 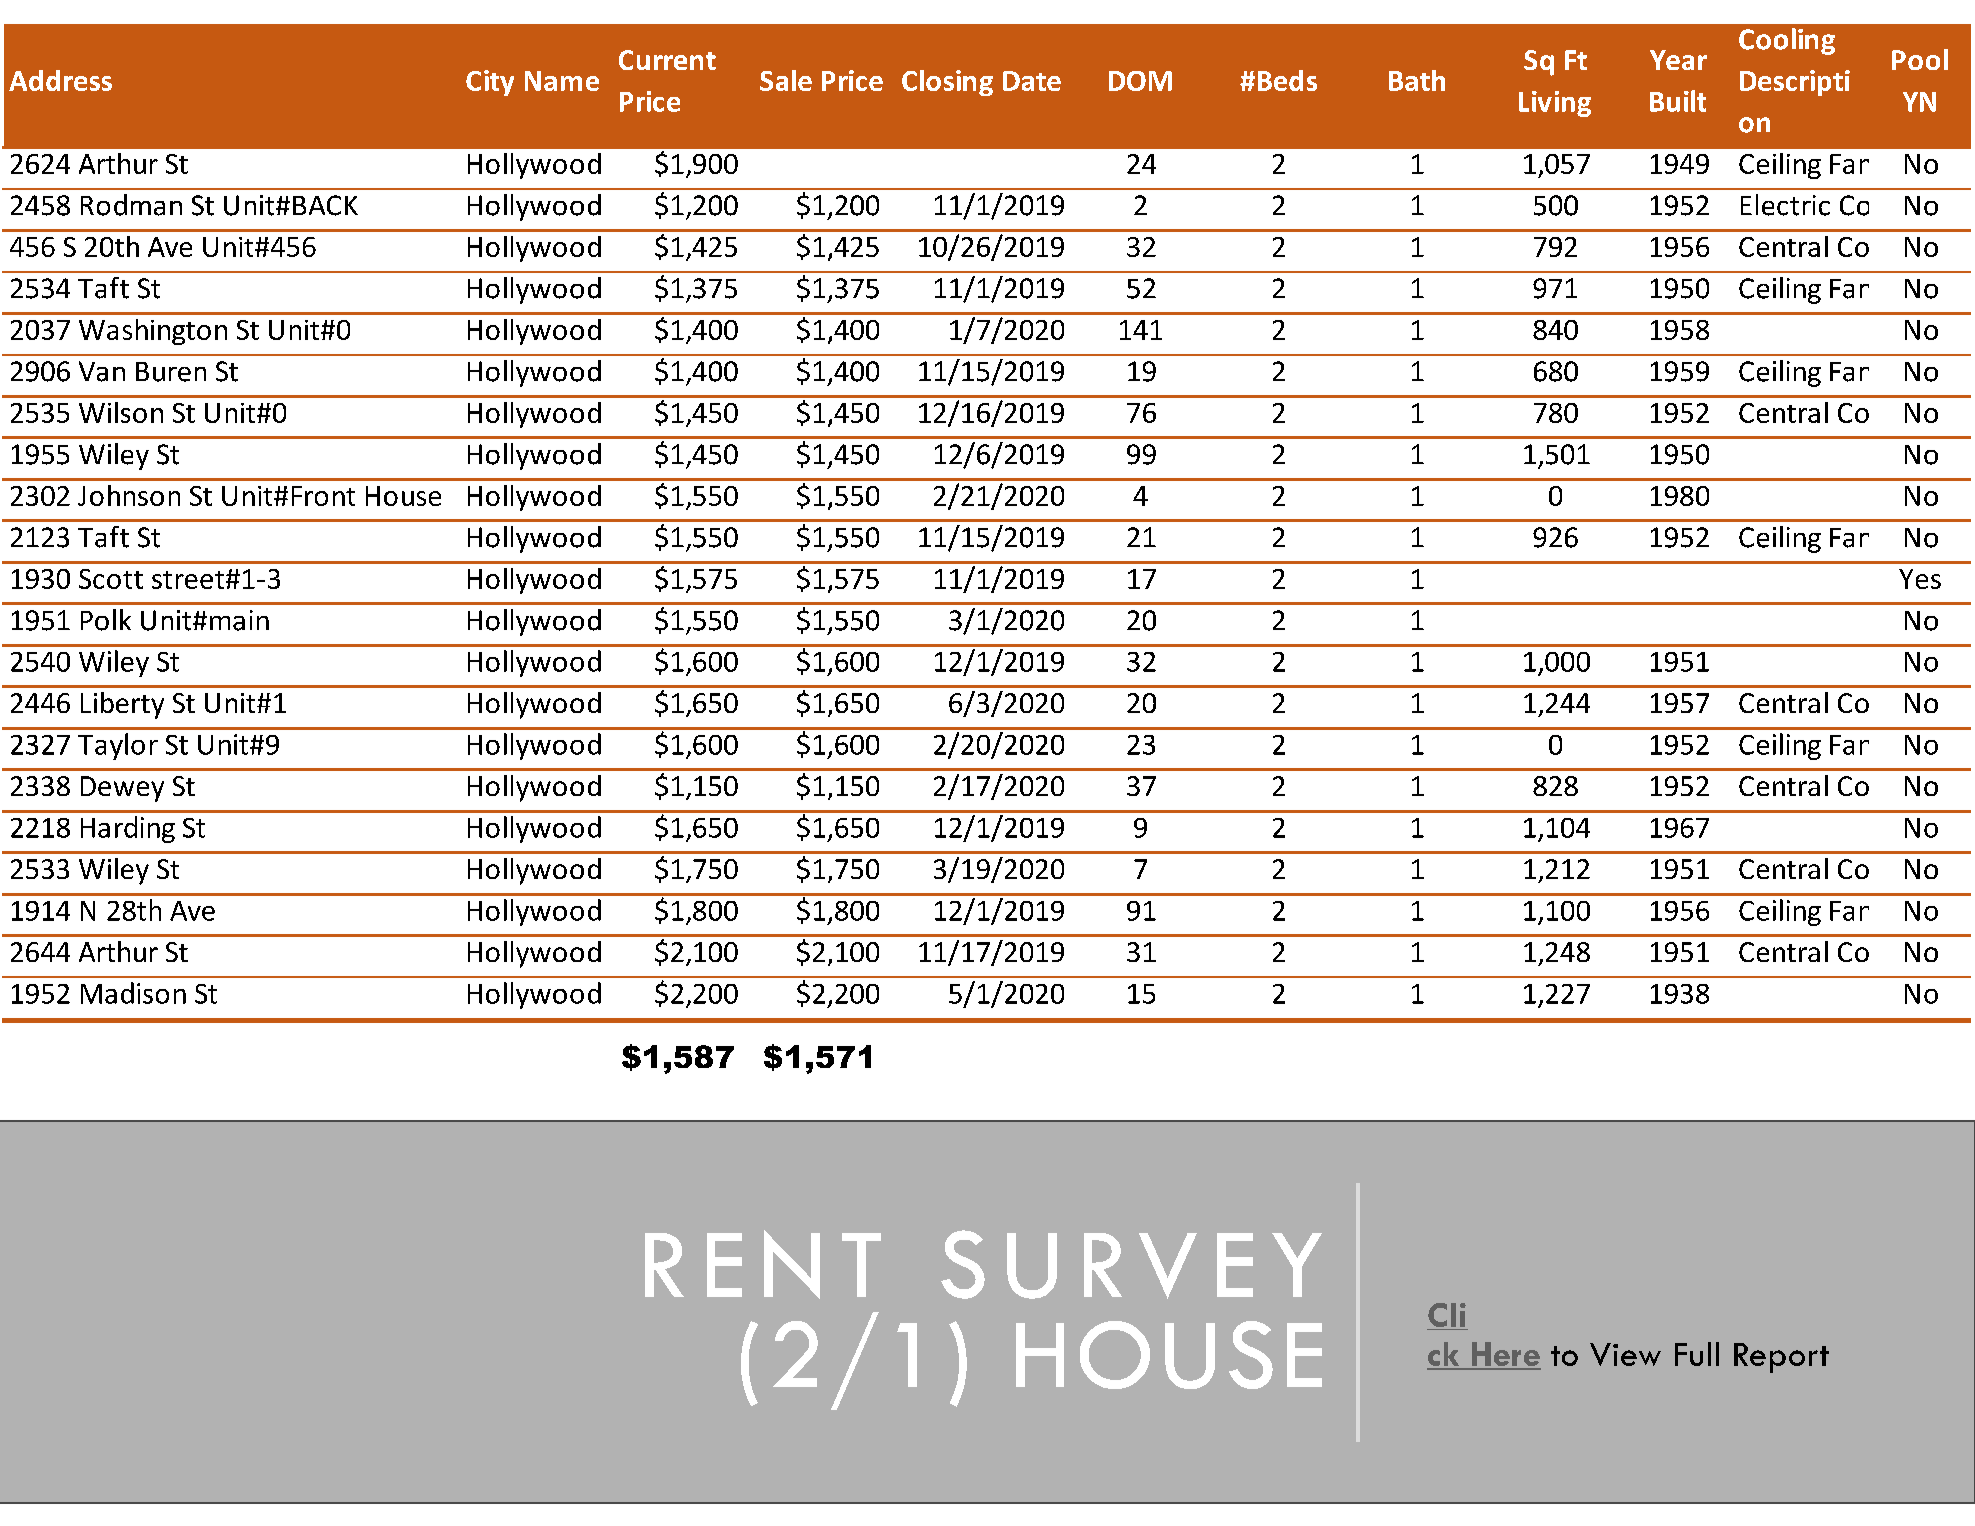 What do you see at coordinates (1697, 1354) in the screenshot?
I see `Full` at bounding box center [1697, 1354].
